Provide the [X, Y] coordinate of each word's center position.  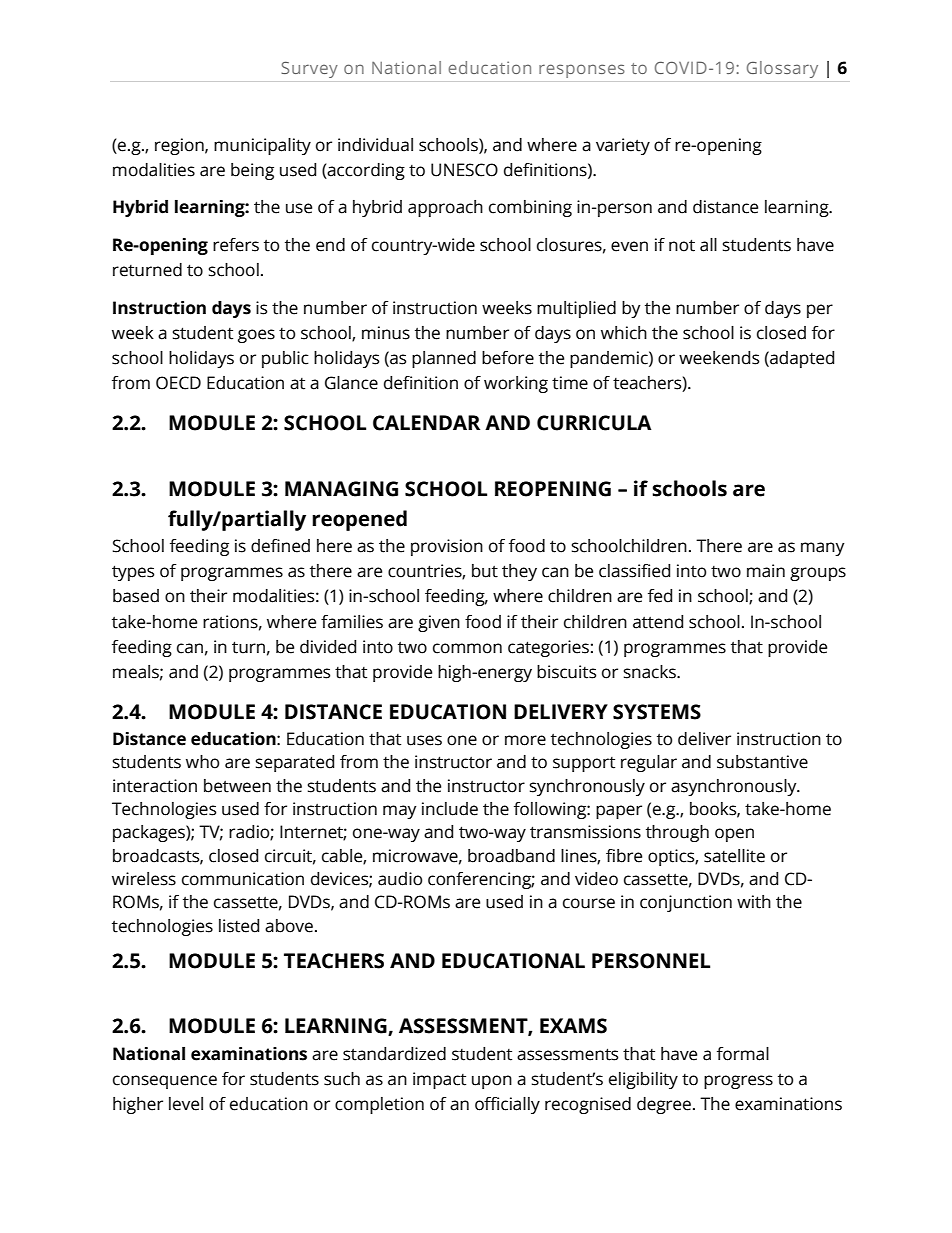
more [525, 740]
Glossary [782, 69]
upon [492, 1082]
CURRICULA [594, 423]
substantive [762, 762]
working [516, 384]
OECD [178, 383]
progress [738, 1082]
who [202, 762]
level [186, 1104]
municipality [262, 146]
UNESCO [464, 170]
